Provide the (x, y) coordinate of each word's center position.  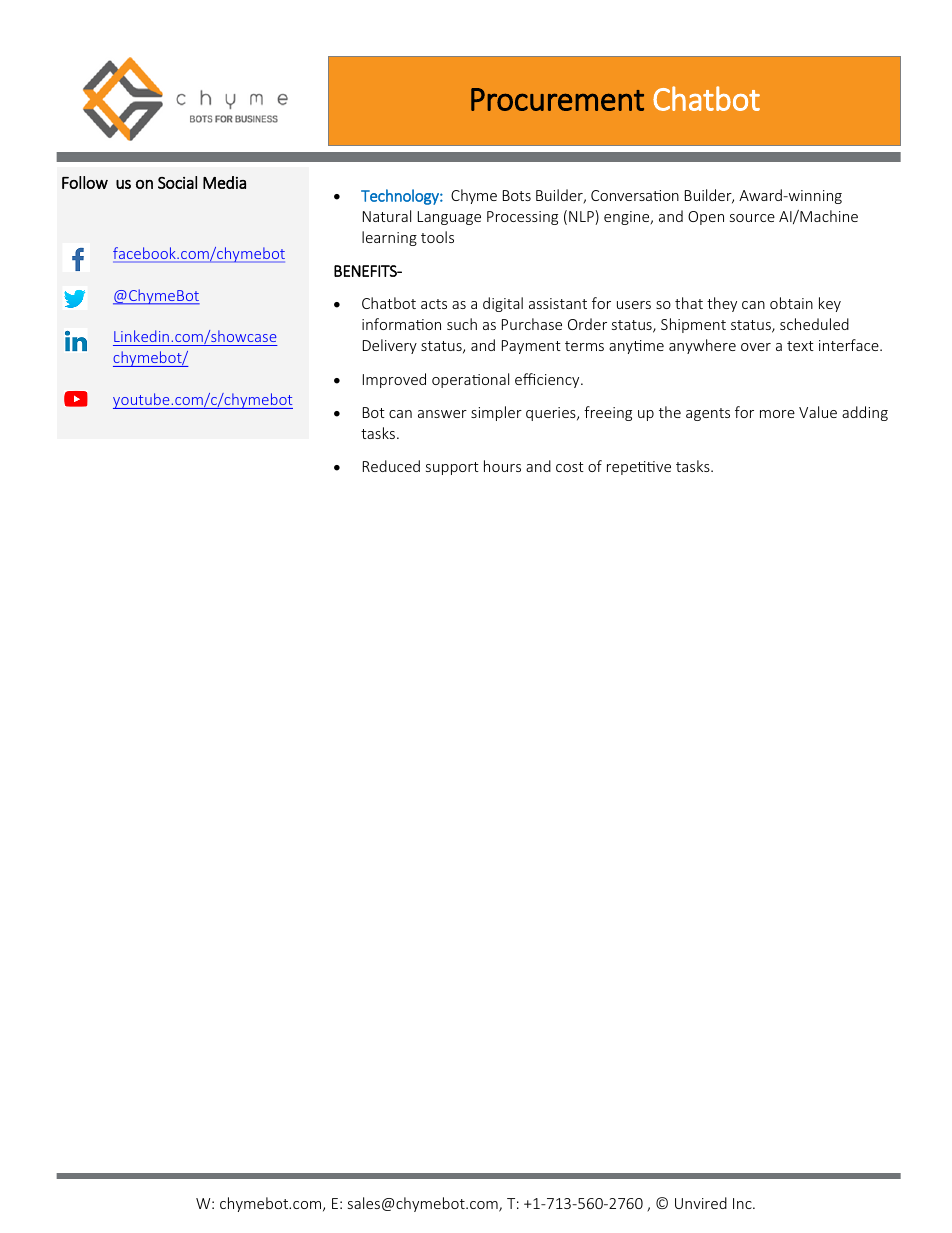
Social (177, 182)
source (752, 218)
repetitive (639, 468)
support (452, 468)
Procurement (557, 99)
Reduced (391, 466)
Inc (743, 1203)
